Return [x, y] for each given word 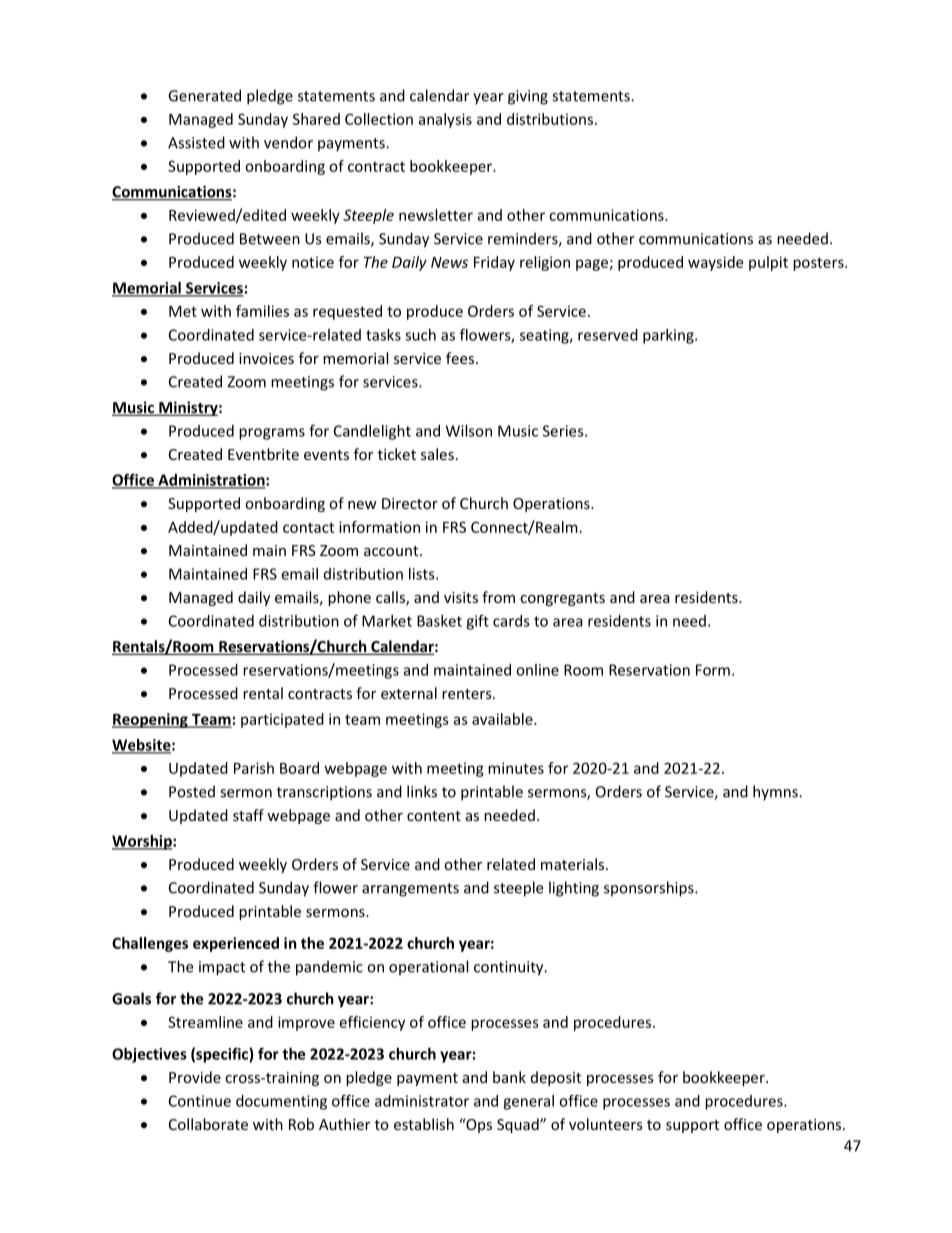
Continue [200, 1101]
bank [509, 1077]
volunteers [606, 1124]
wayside [715, 263]
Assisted [196, 142]
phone [349, 598]
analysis [445, 120]
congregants [562, 599]
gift [477, 622]
